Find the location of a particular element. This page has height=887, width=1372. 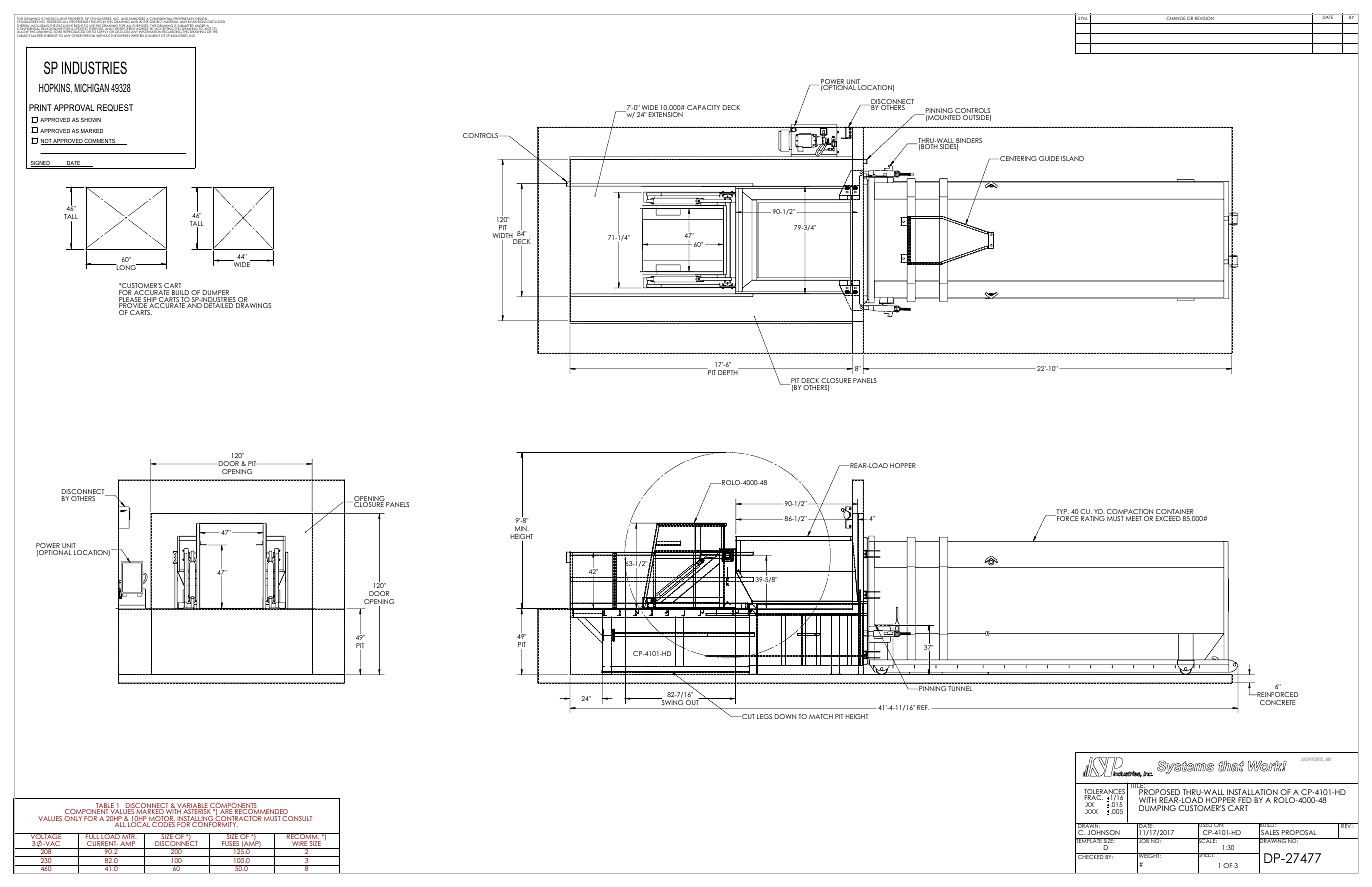

CONCRETE is located at coordinates (1277, 702).
